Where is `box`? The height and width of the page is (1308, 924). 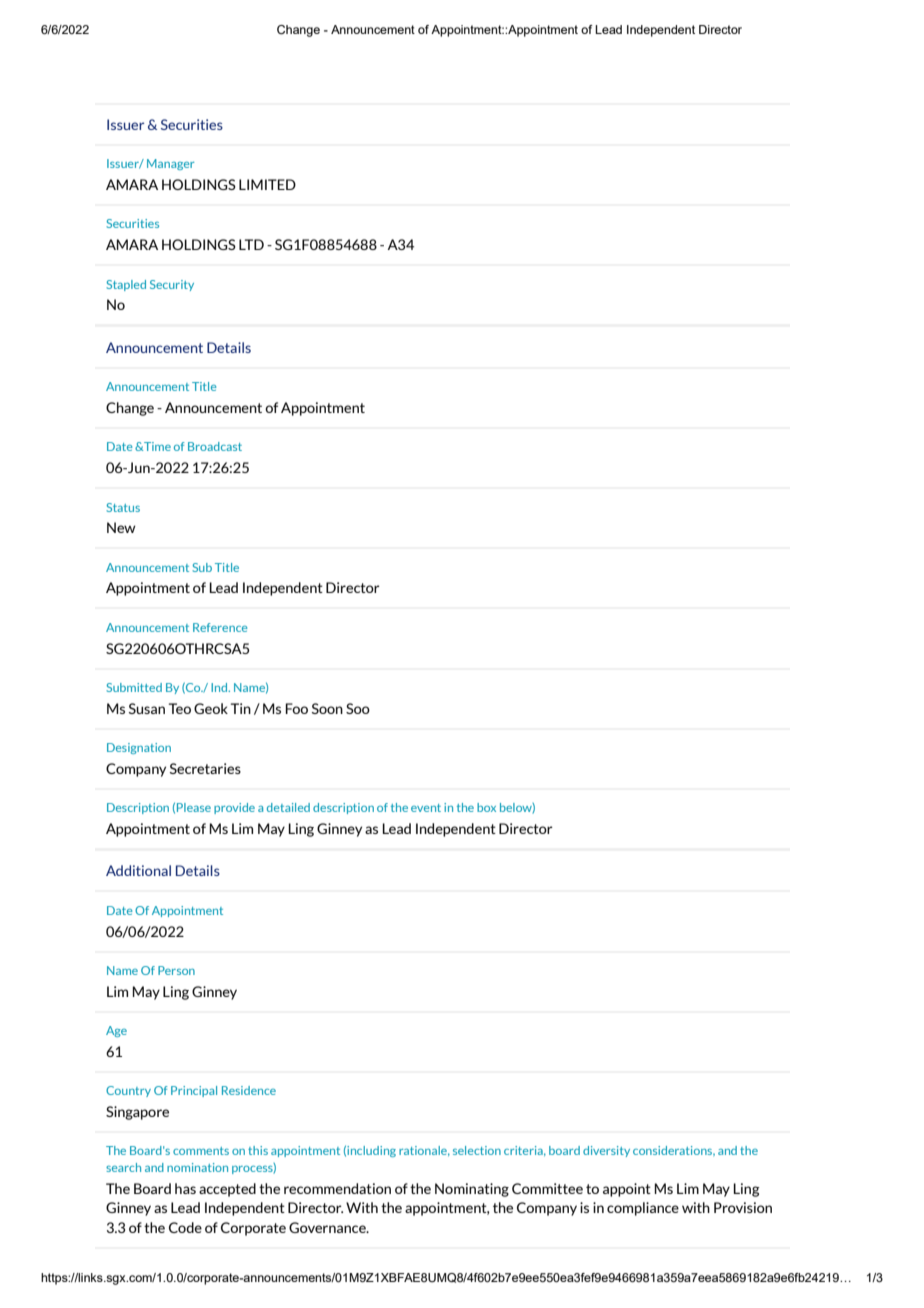
box is located at coordinates (486, 807).
